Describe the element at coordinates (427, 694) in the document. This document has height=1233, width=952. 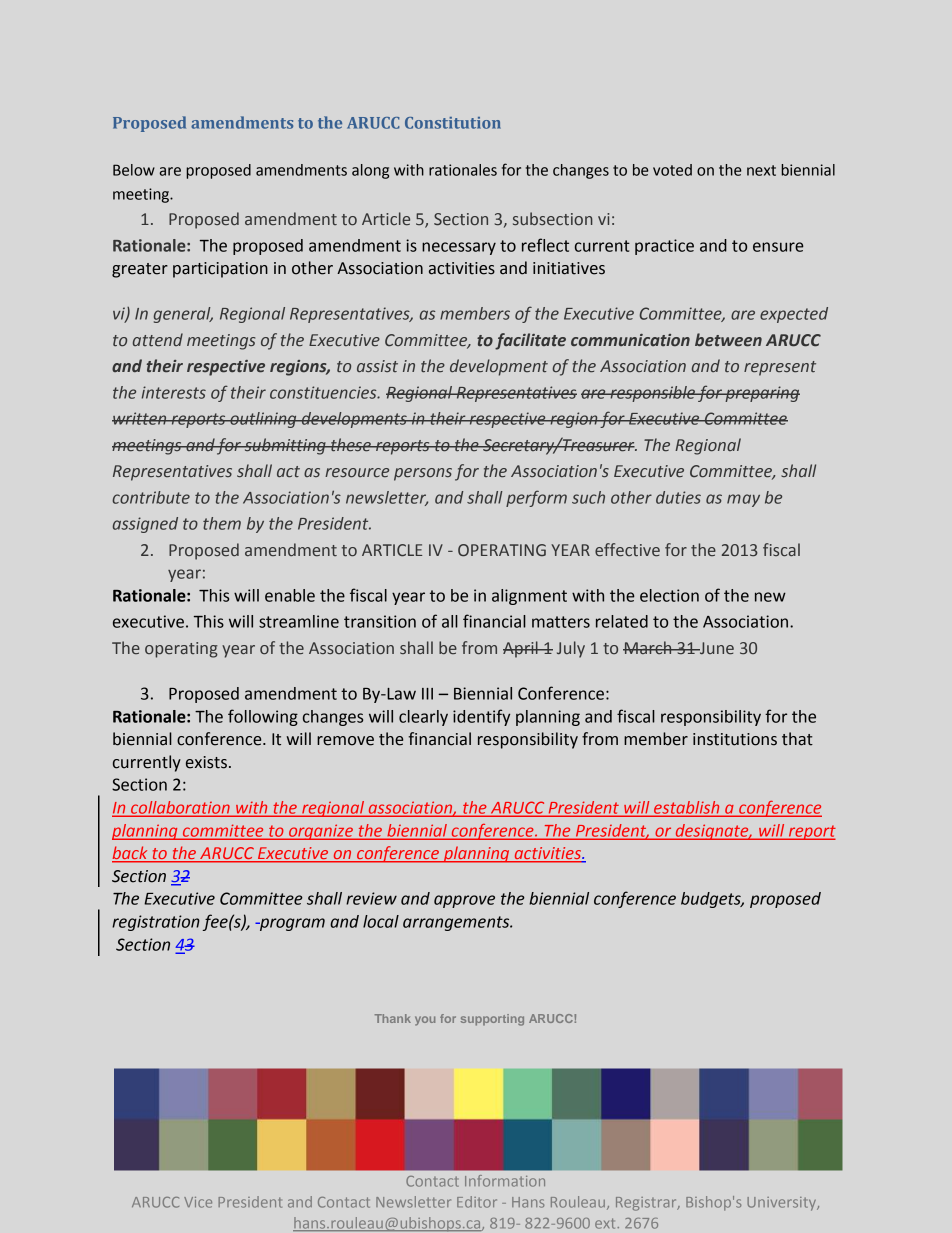
I see `III` at that location.
